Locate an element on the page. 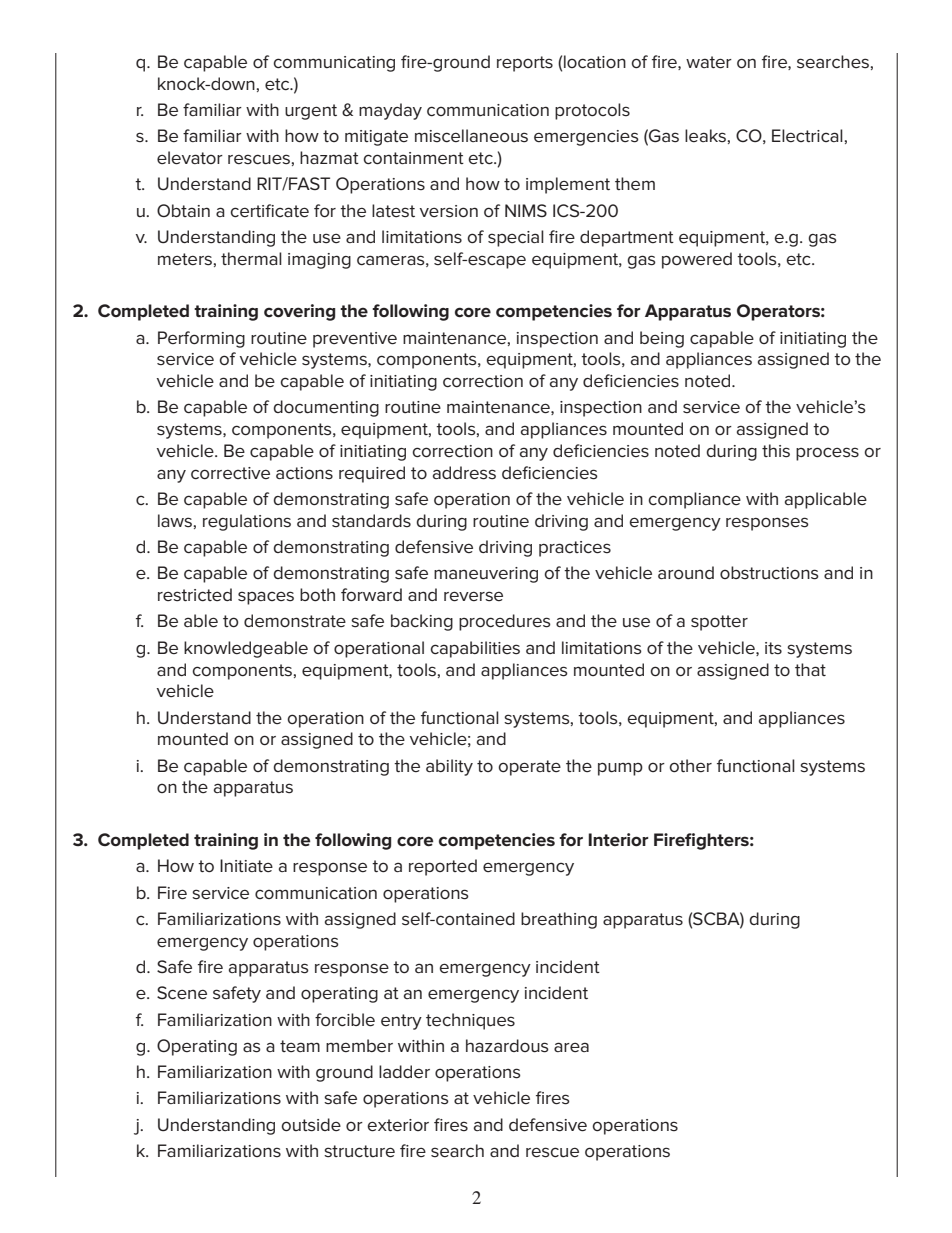  urgent is located at coordinates (311, 112).
